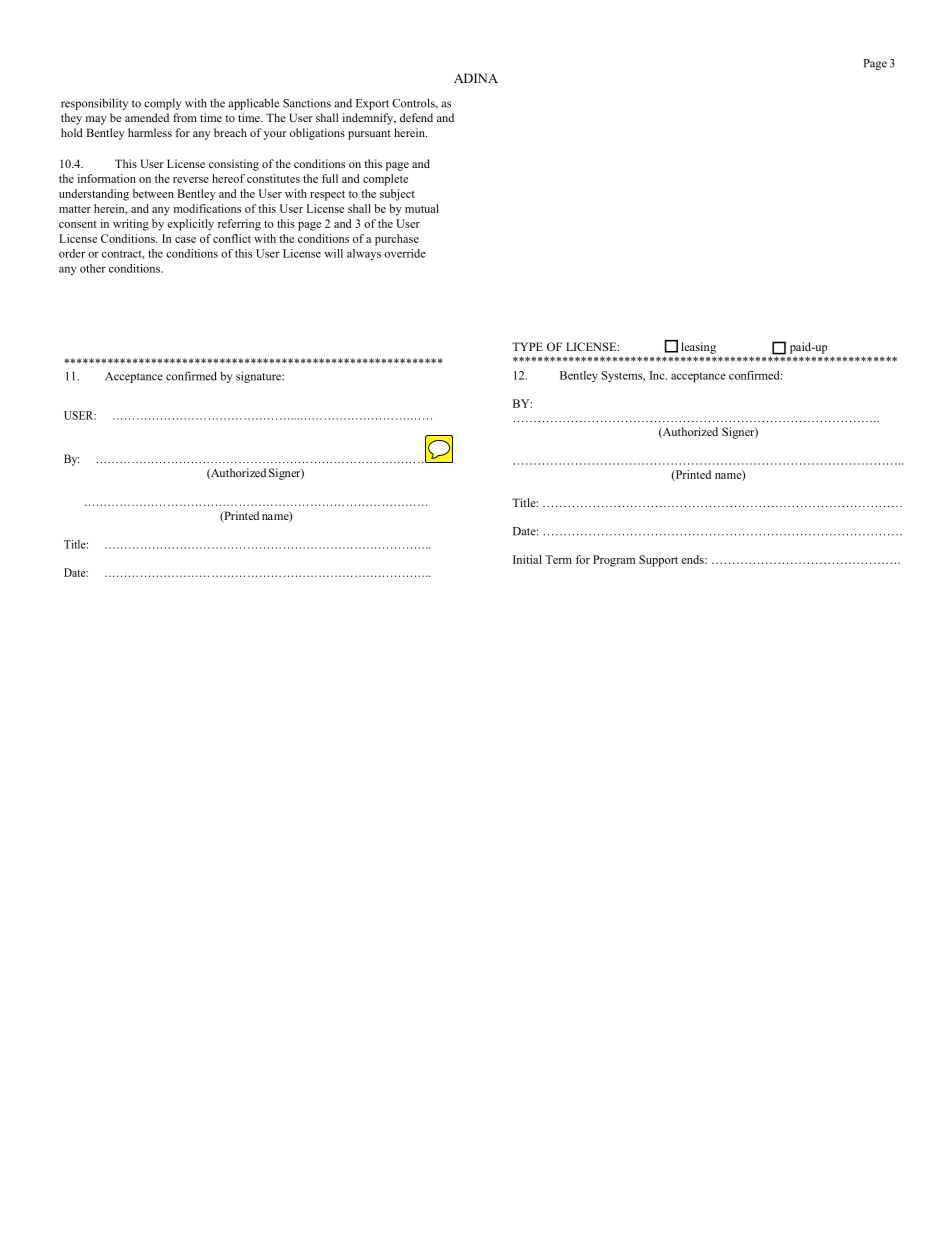 Image resolution: width=952 pixels, height=1233 pixels. What do you see at coordinates (372, 104) in the screenshot?
I see `Export` at bounding box center [372, 104].
